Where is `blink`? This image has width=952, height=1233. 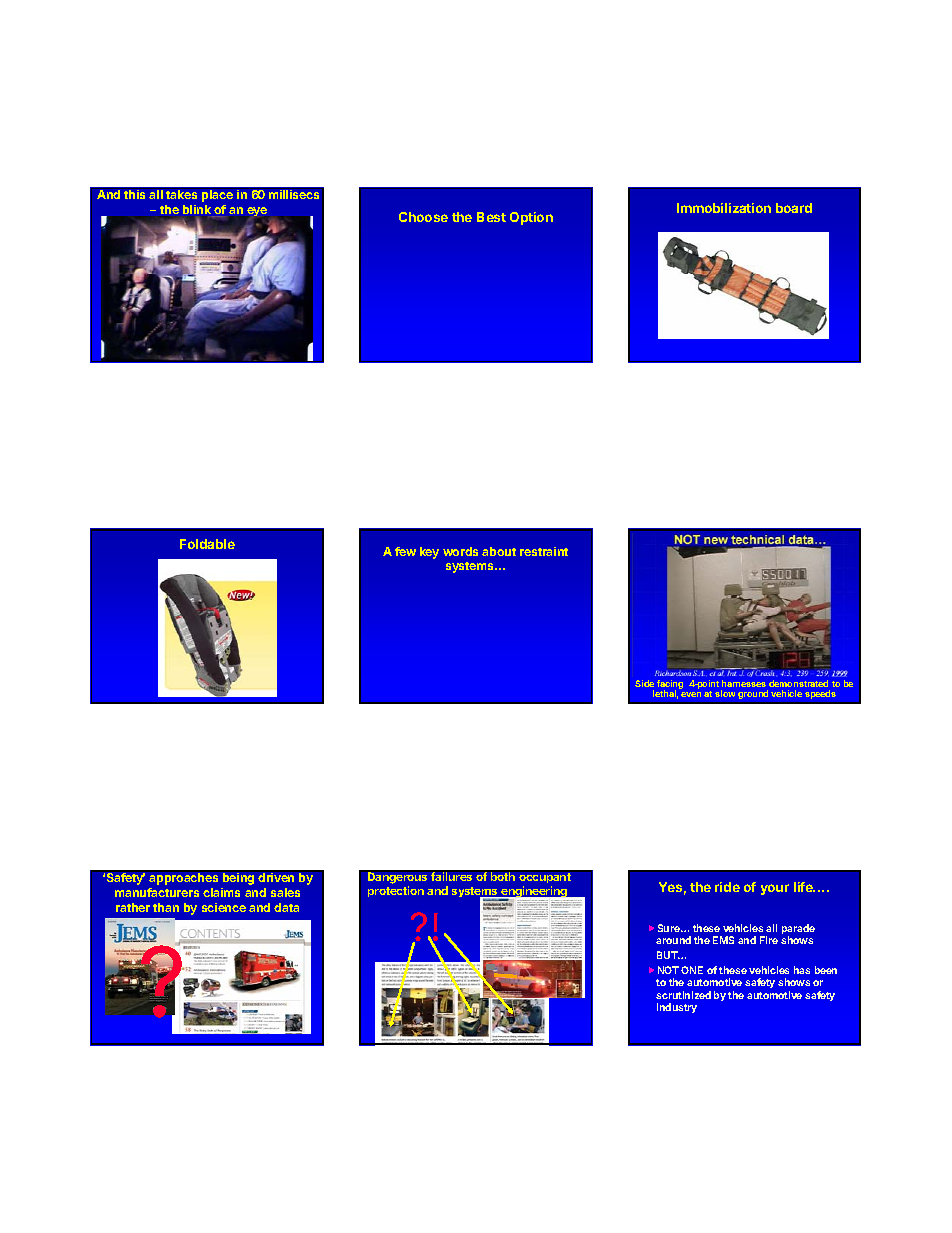
blink is located at coordinates (197, 209).
